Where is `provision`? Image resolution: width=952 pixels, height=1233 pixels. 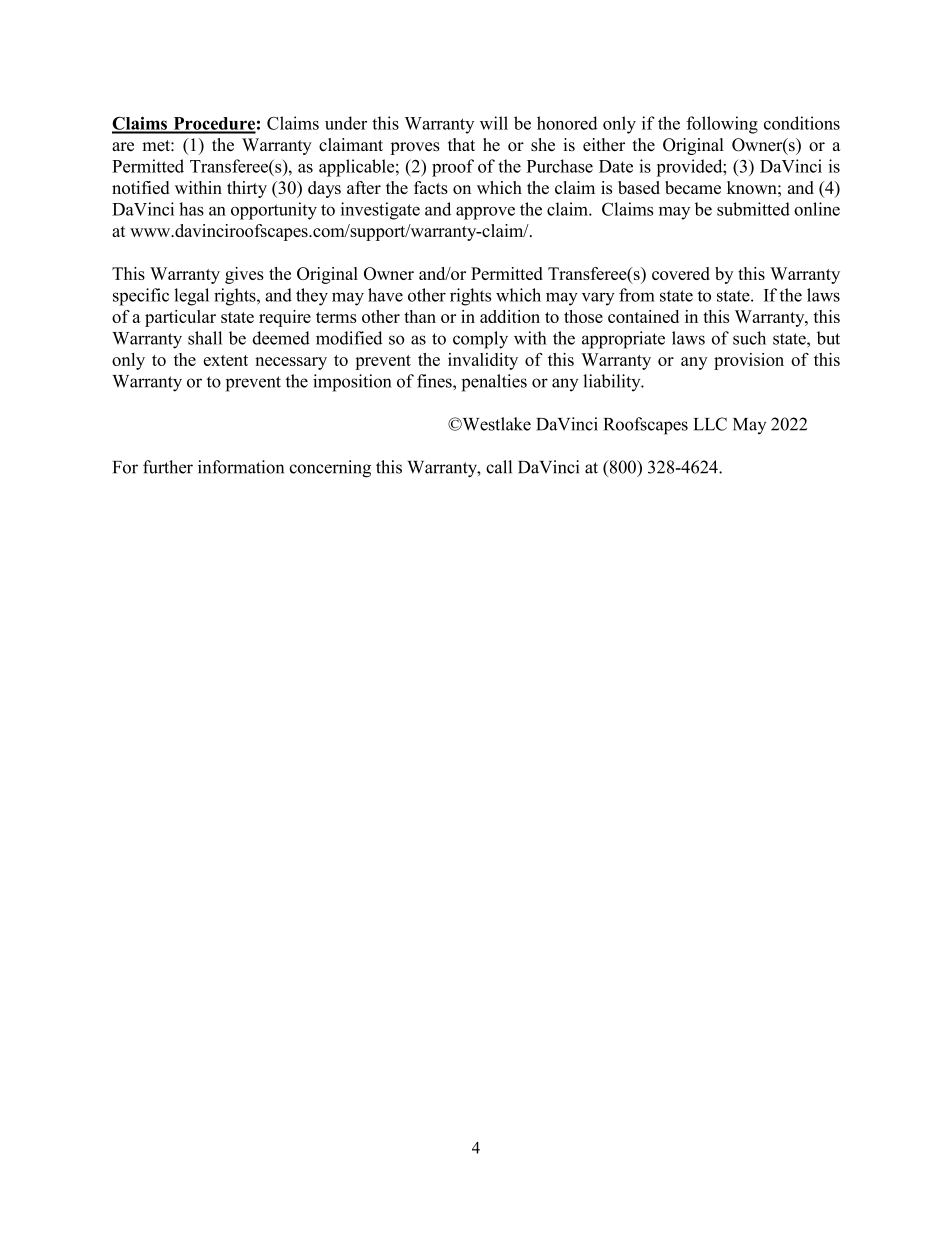
provision is located at coordinates (749, 361).
